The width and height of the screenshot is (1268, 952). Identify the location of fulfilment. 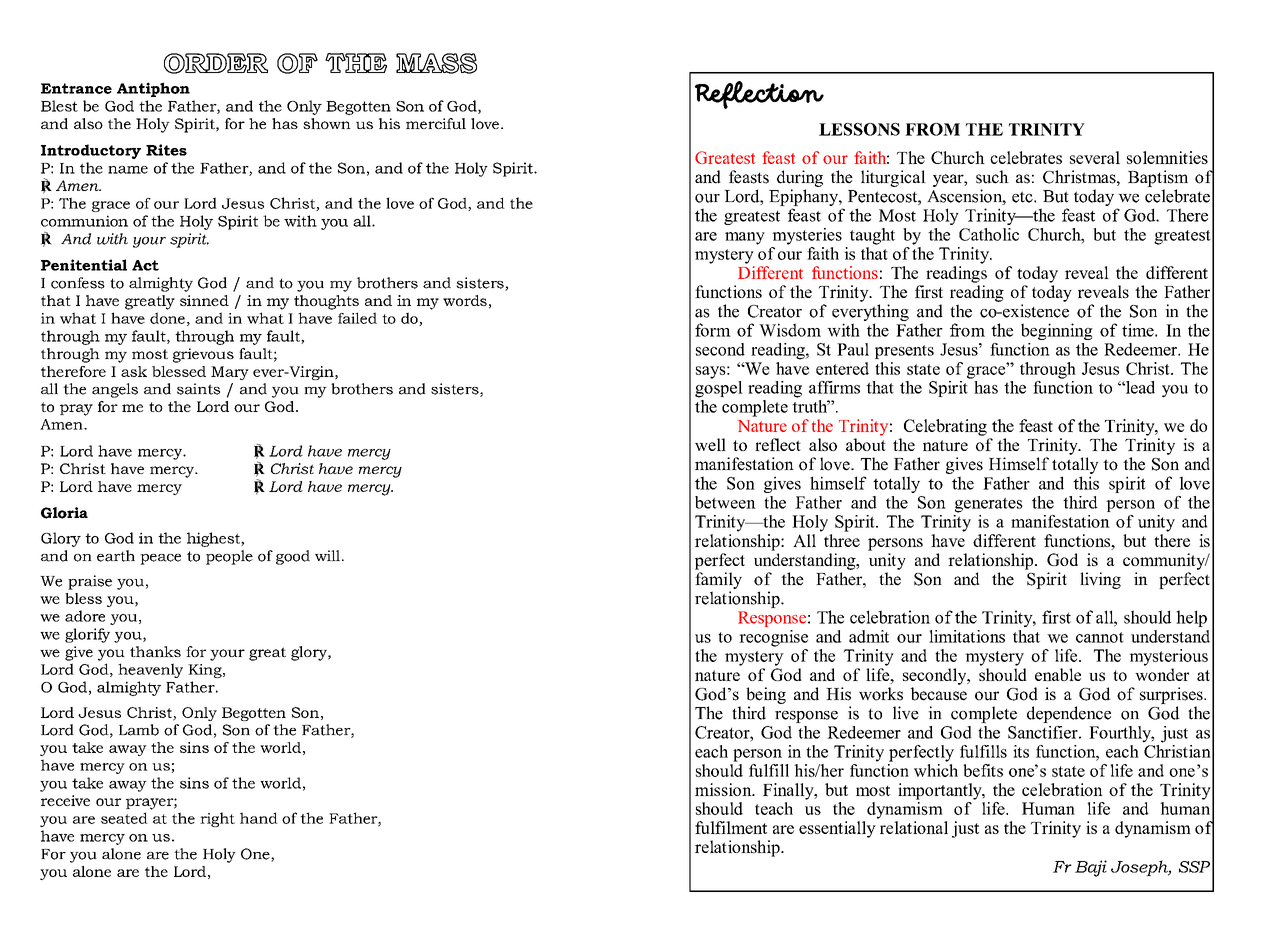
(731, 827).
